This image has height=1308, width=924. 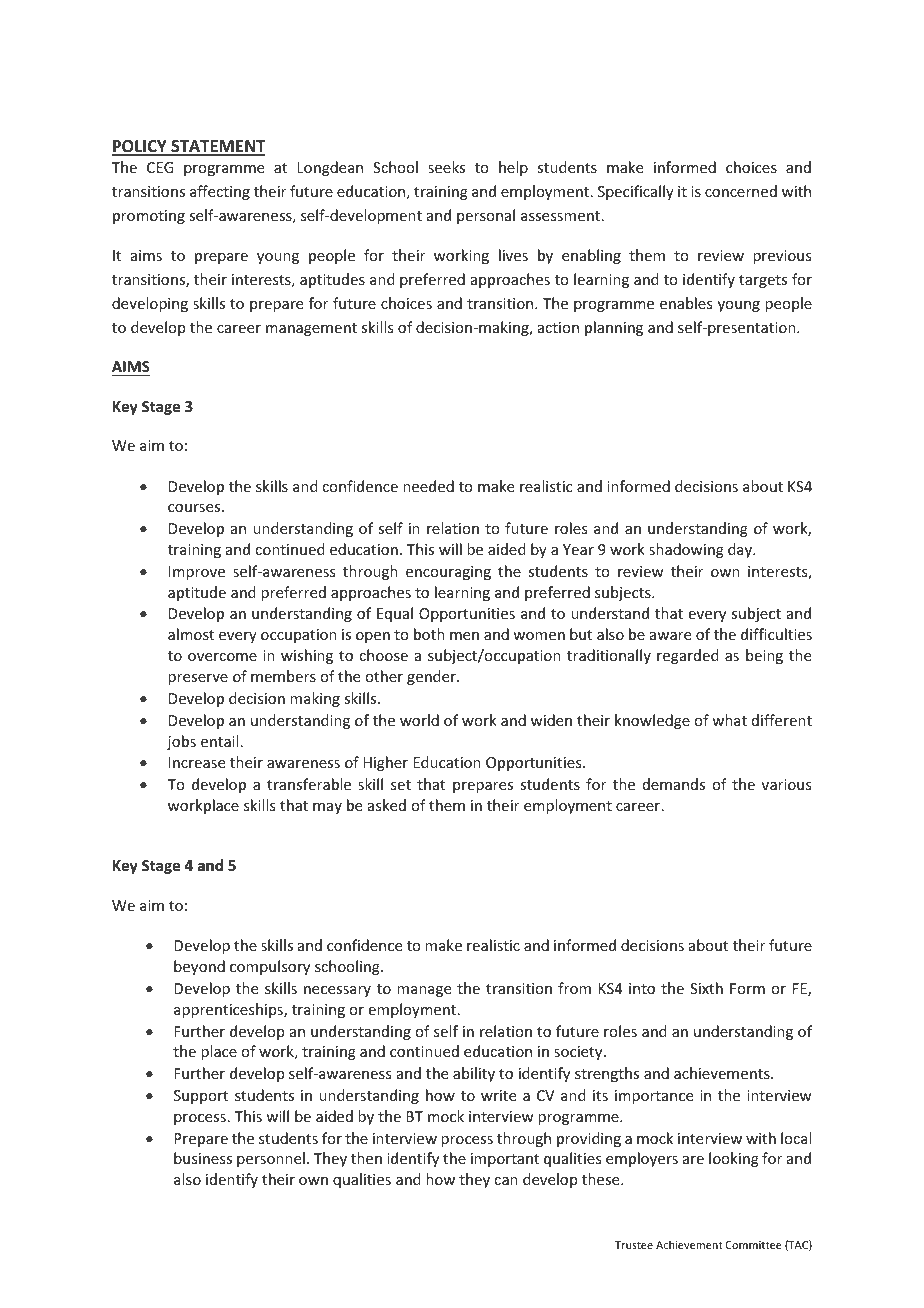 What do you see at coordinates (741, 550) in the image?
I see `day` at bounding box center [741, 550].
